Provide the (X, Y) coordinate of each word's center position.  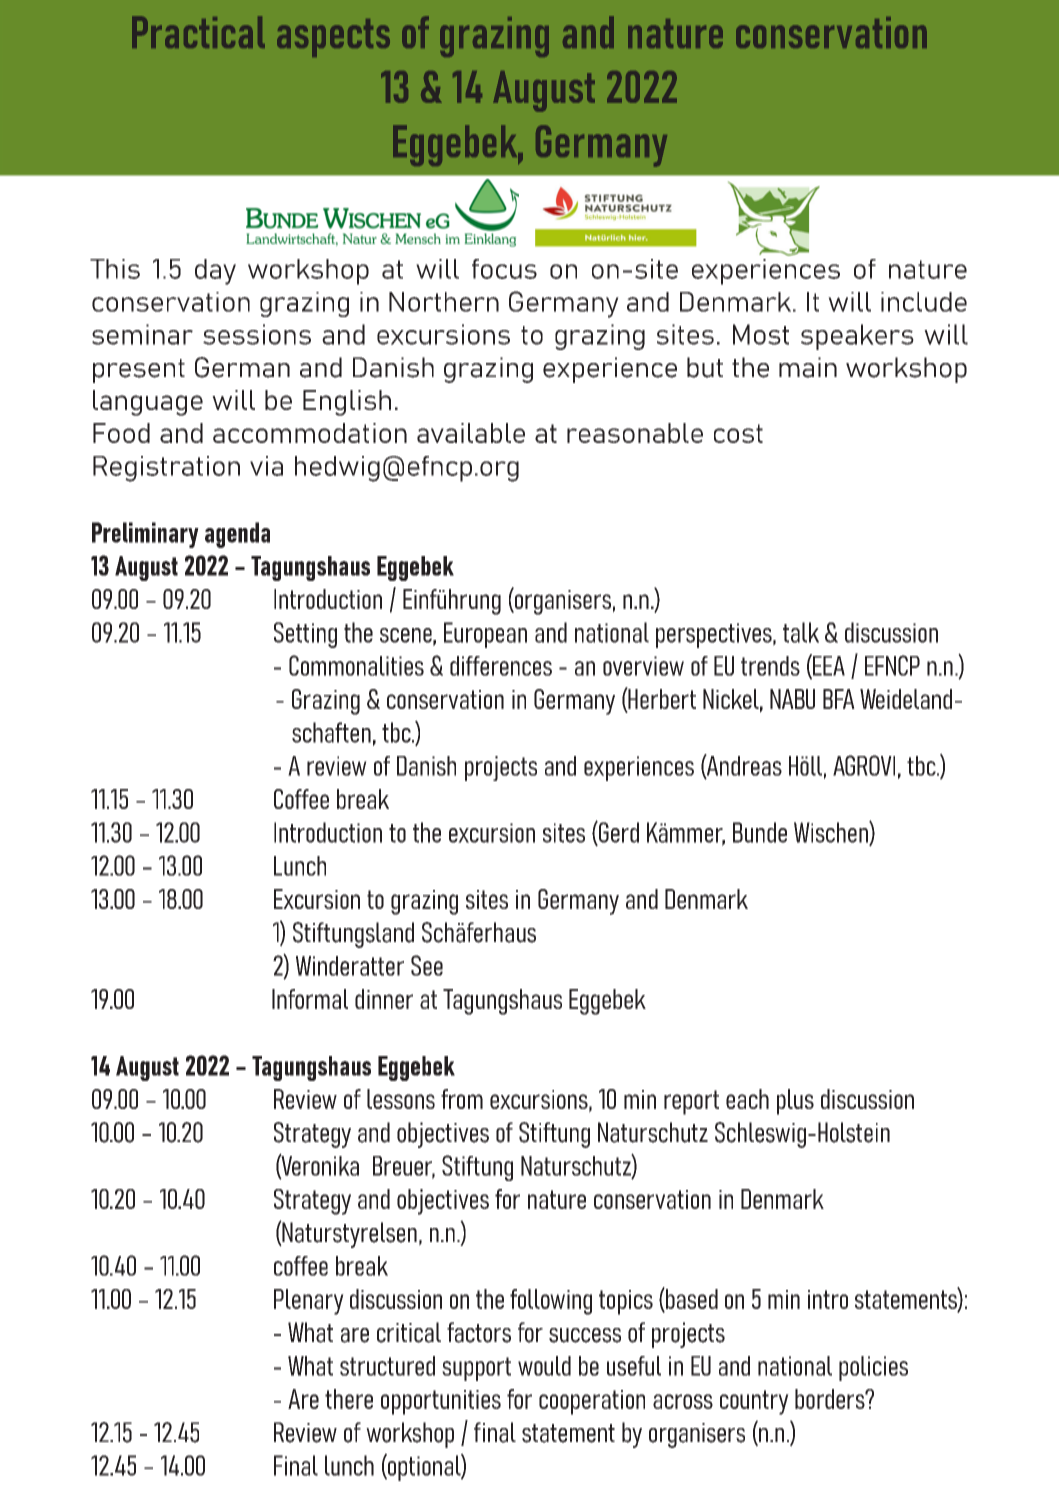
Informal (310, 999)
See (427, 965)
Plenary (309, 1302)
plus (795, 1102)
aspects (333, 38)
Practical (198, 32)
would (544, 1366)
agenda (237, 535)
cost (738, 433)
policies (873, 1368)
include (924, 302)
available (471, 433)
